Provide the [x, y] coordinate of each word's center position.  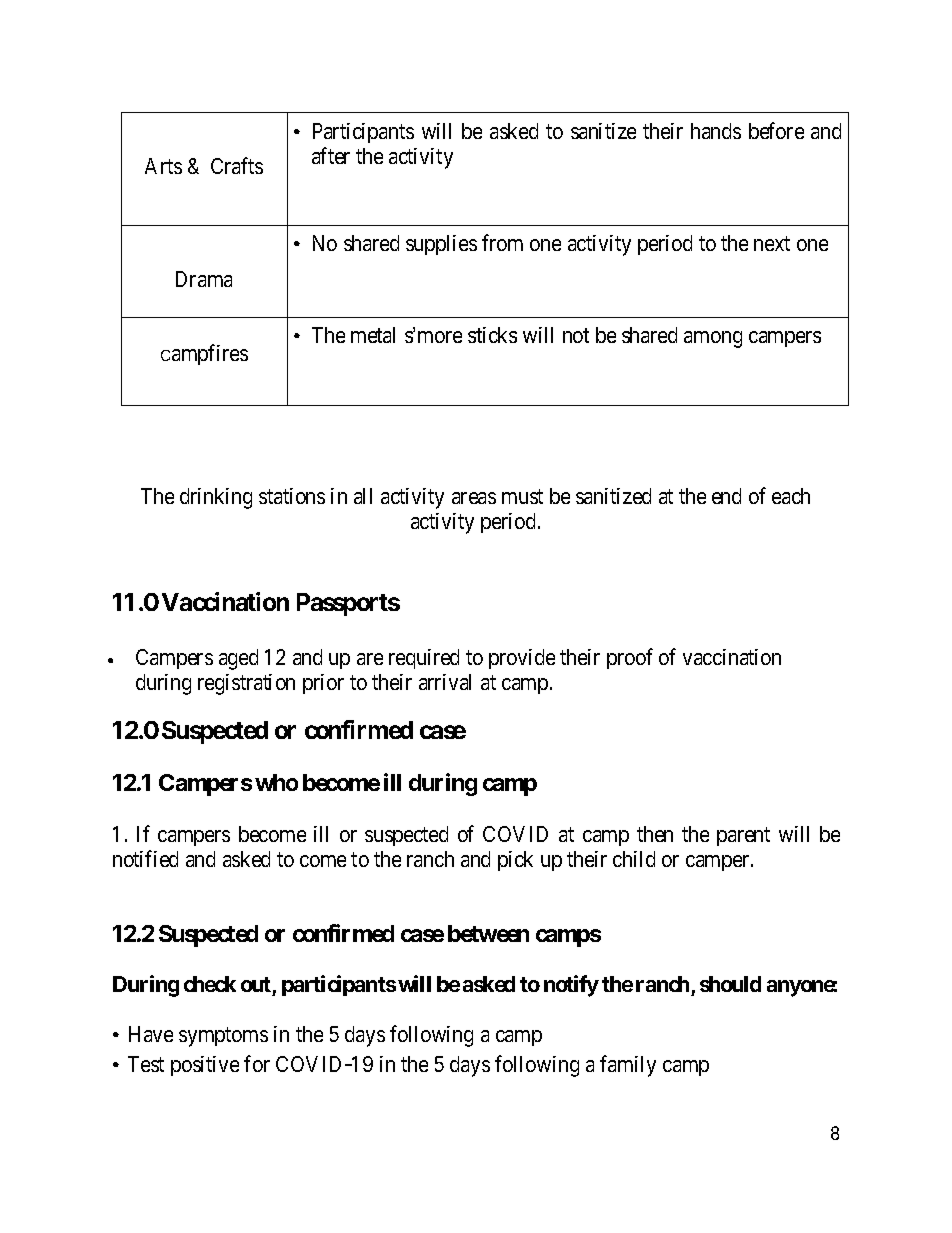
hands [716, 131]
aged [238, 659]
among [713, 339]
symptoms [223, 1037]
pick [515, 861]
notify [571, 986]
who [276, 782]
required [424, 659]
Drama [204, 279]
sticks [492, 335]
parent [743, 836]
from [502, 242]
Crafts [237, 165]
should [730, 984]
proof [630, 658]
